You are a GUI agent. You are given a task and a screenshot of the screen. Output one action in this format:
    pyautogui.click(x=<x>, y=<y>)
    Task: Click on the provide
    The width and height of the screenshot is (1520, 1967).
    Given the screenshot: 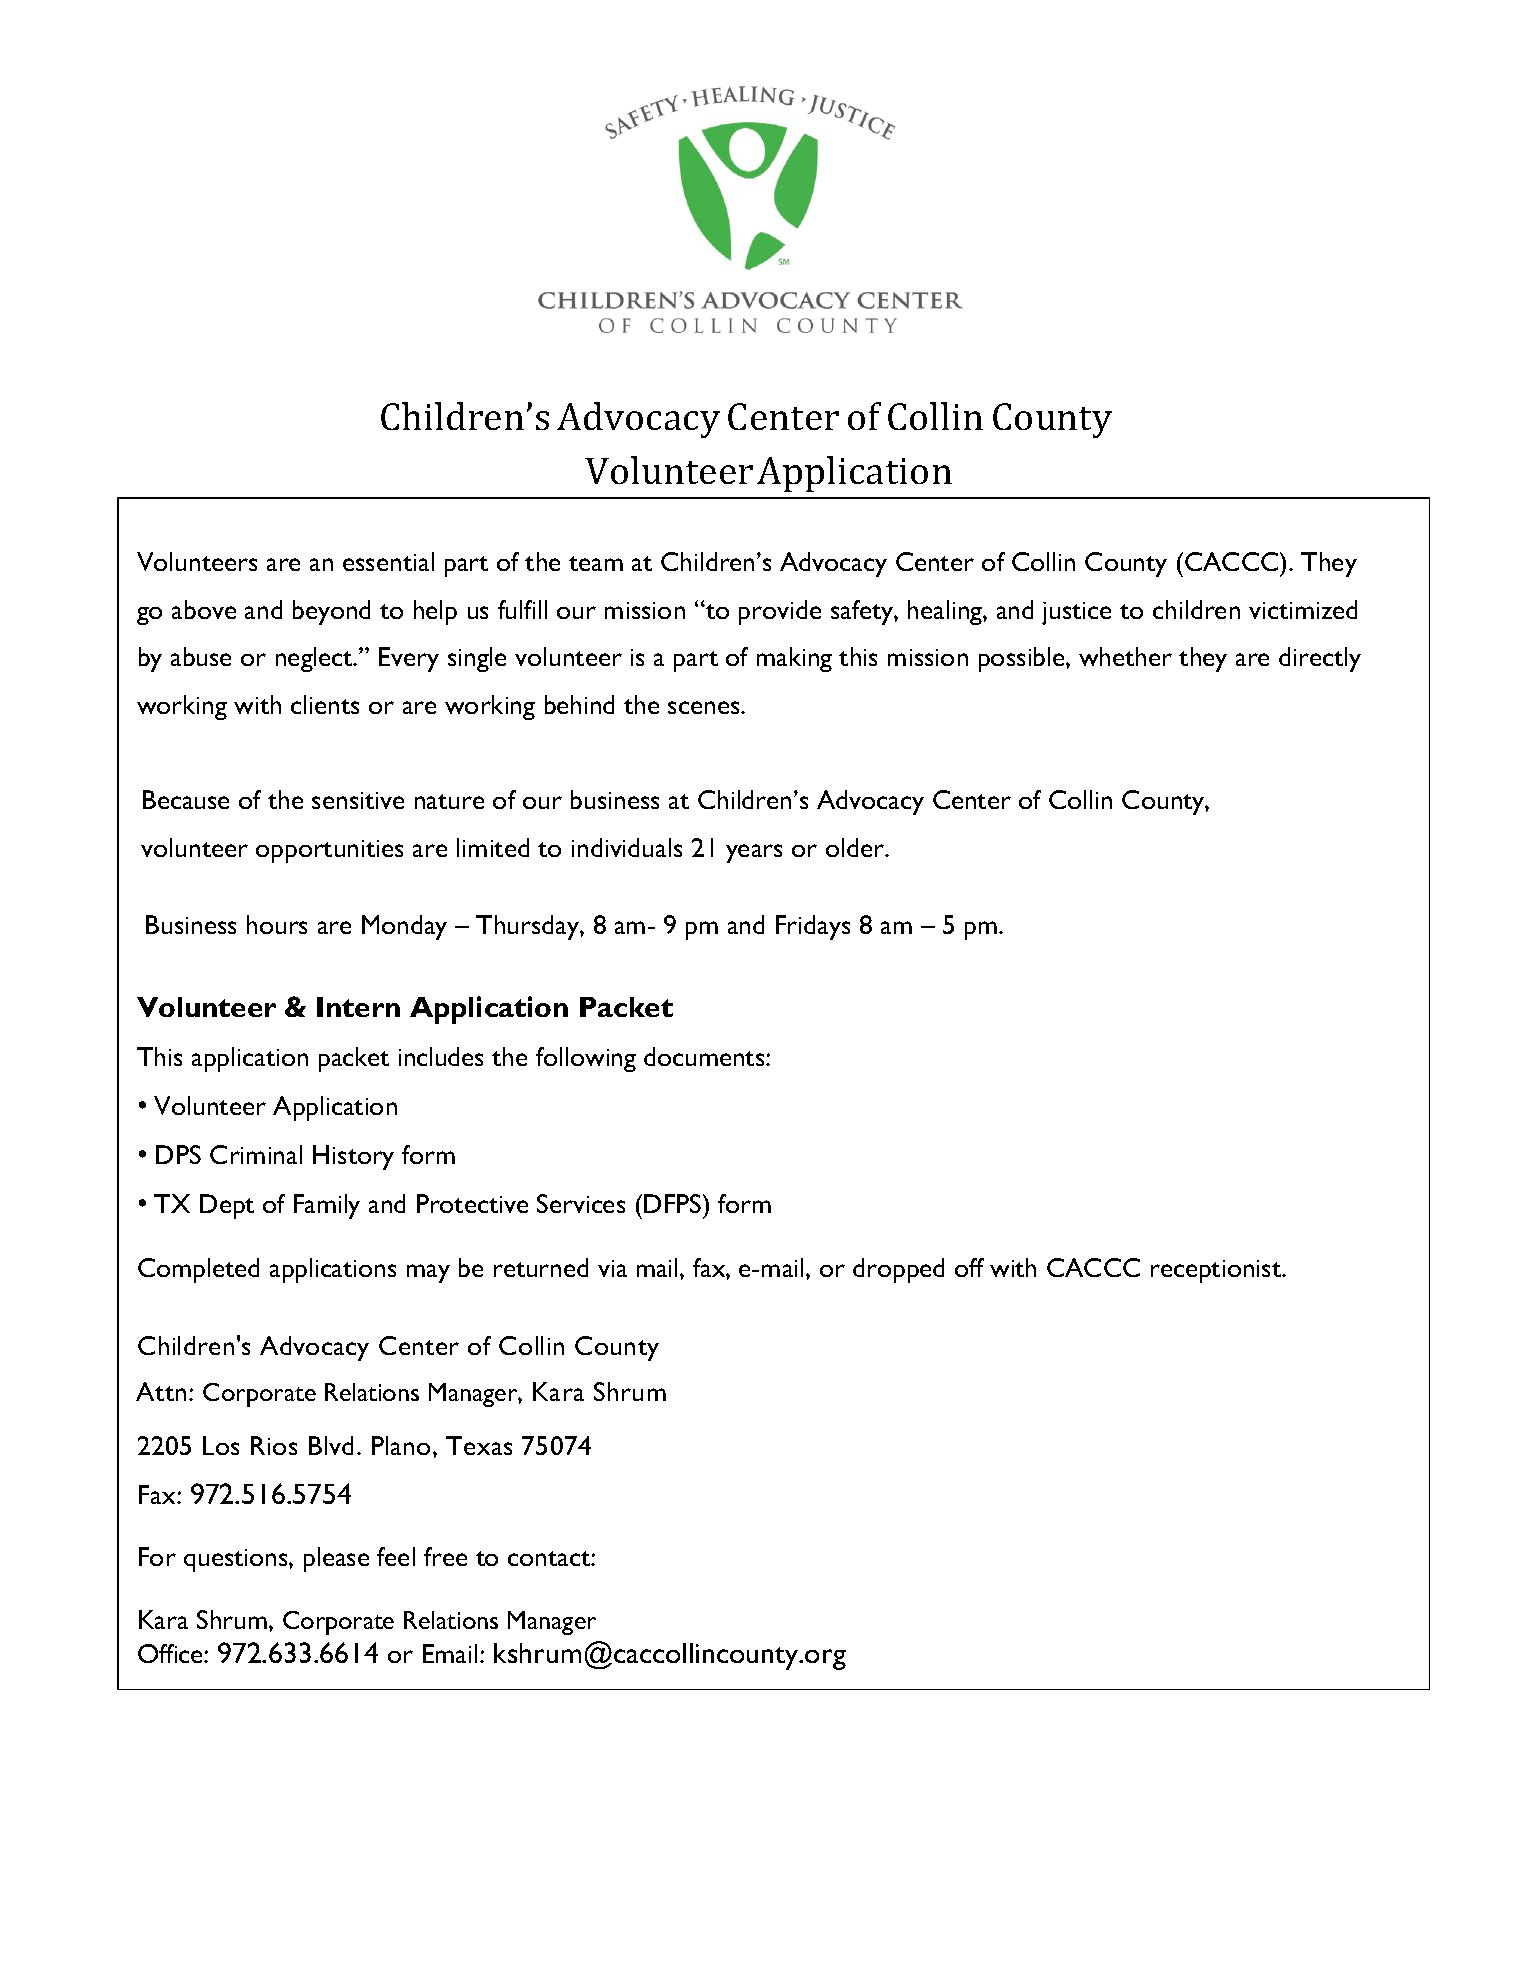 What is the action you would take?
    pyautogui.click(x=780, y=612)
